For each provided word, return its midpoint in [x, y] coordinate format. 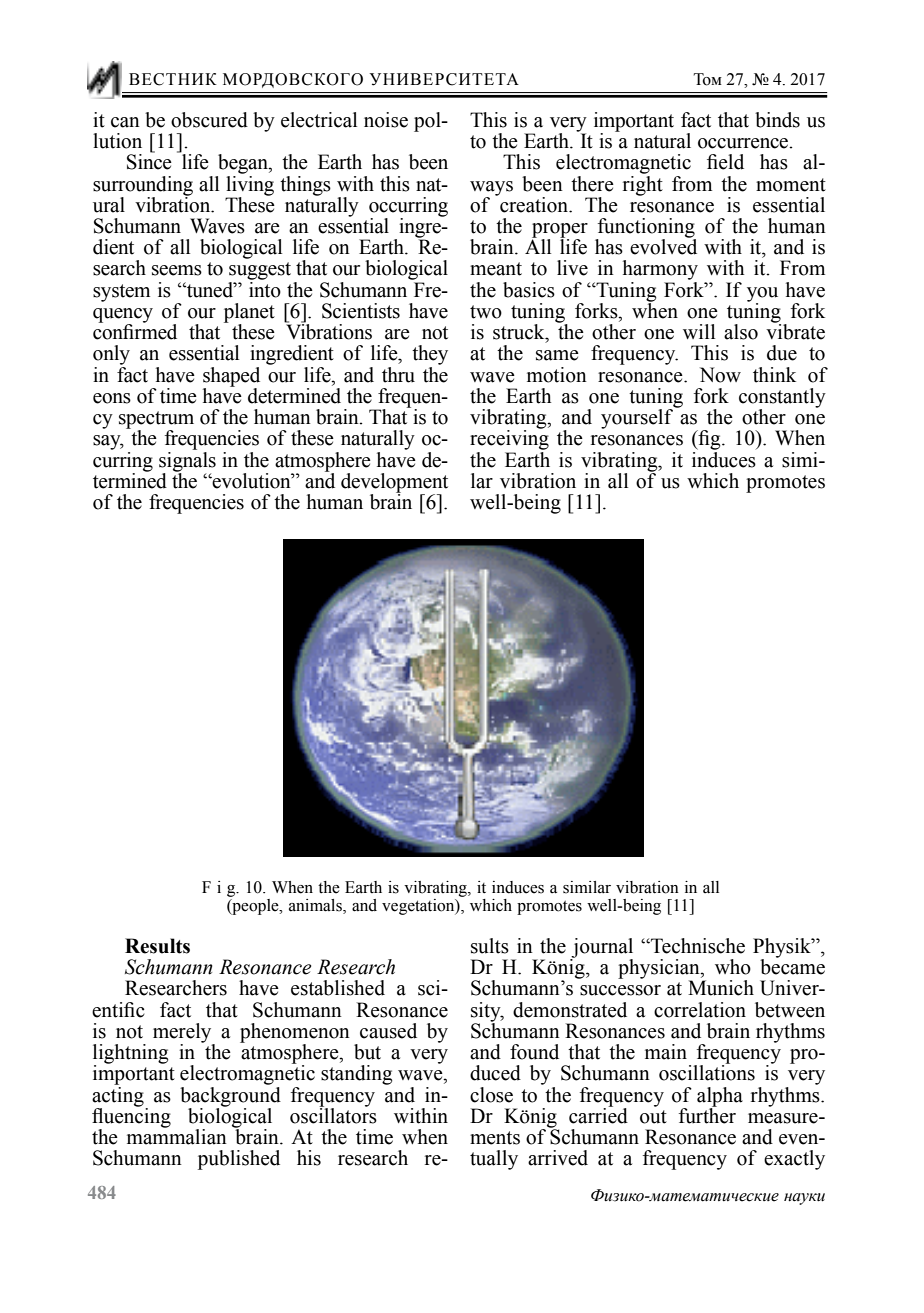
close [491, 1095]
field [725, 162]
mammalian [177, 1136]
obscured [209, 120]
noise [386, 120]
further [707, 1114]
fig [709, 440]
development [394, 484]
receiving [509, 439]
